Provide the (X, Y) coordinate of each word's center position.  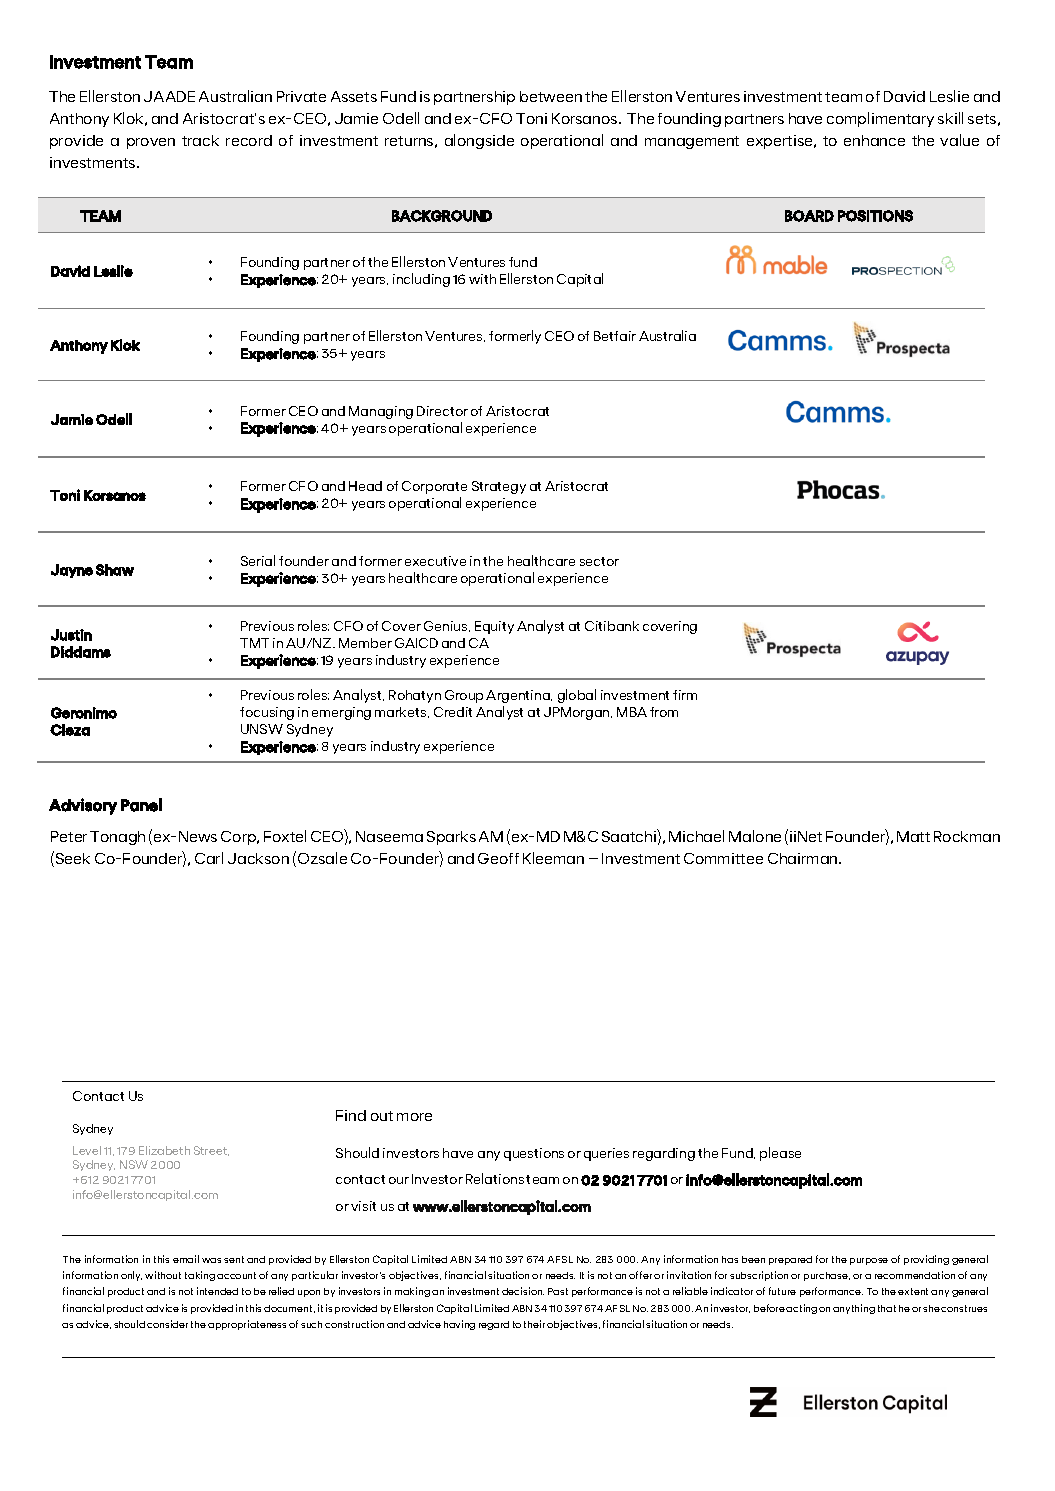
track (200, 140)
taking (200, 1276)
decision (523, 1291)
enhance (874, 140)
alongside (479, 141)
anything (854, 1309)
